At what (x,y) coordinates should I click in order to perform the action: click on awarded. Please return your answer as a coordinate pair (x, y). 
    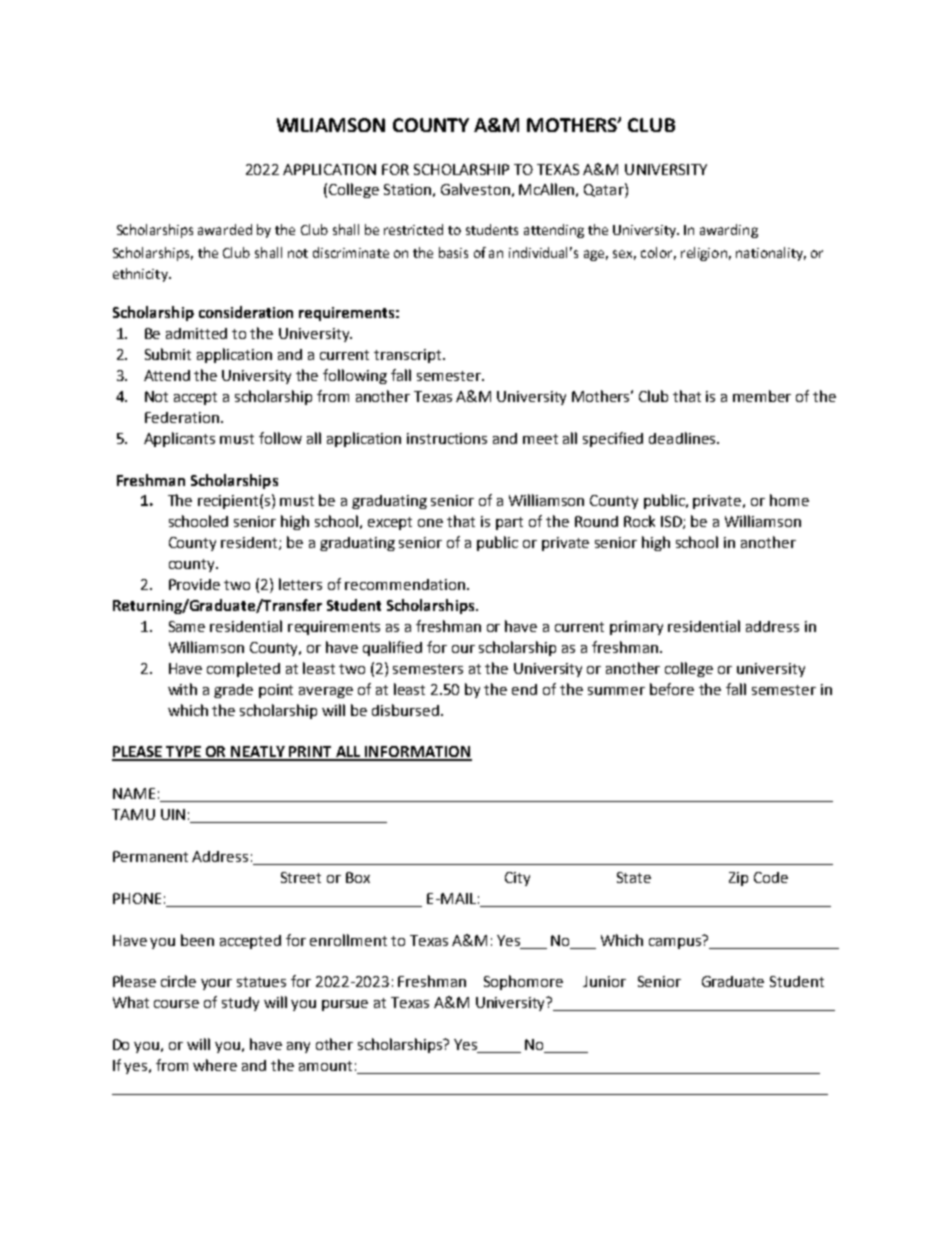
    Looking at the image, I should click on (225, 229).
